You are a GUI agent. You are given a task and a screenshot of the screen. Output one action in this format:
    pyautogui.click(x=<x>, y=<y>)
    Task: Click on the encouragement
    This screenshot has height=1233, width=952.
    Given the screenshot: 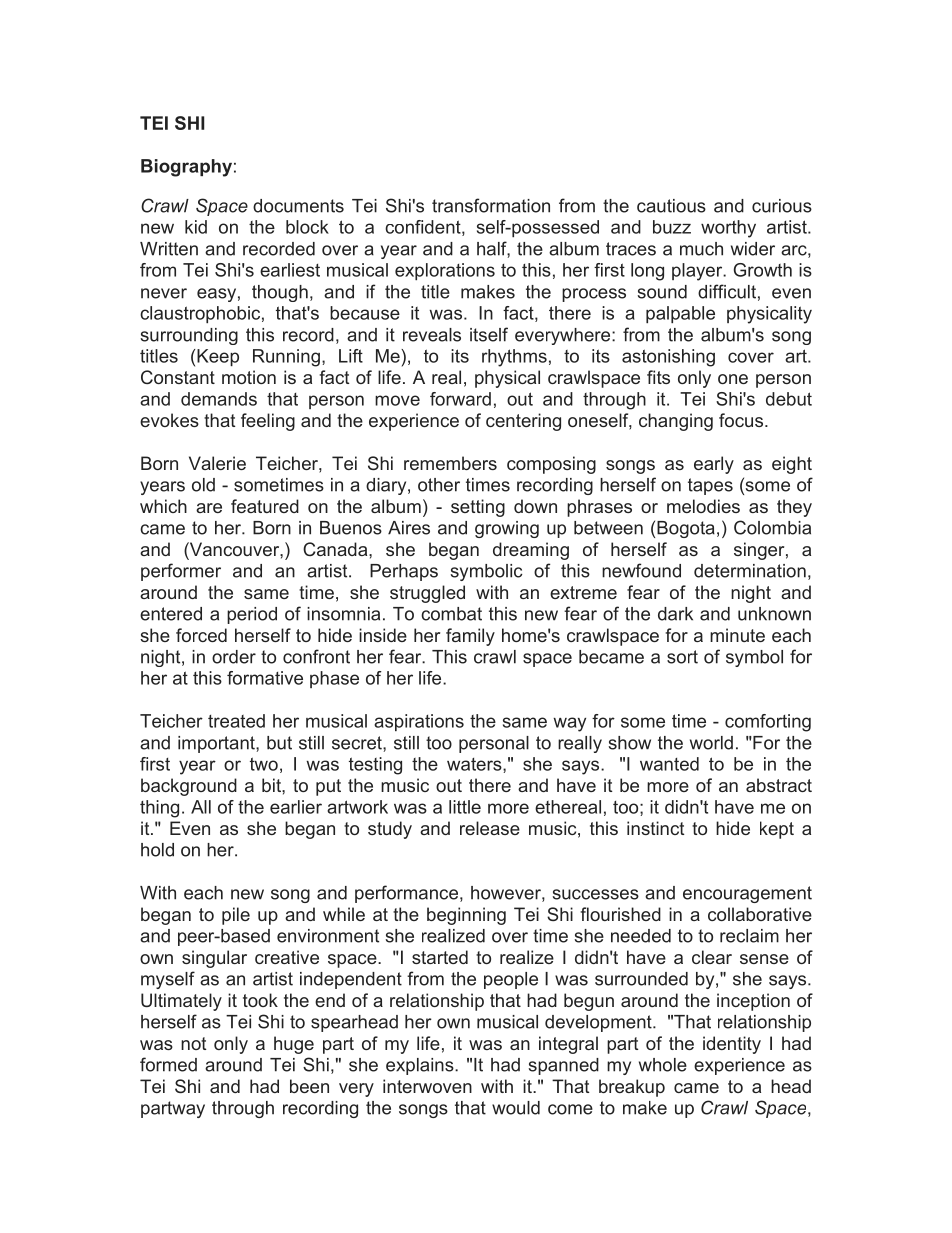 What is the action you would take?
    pyautogui.click(x=747, y=894)
